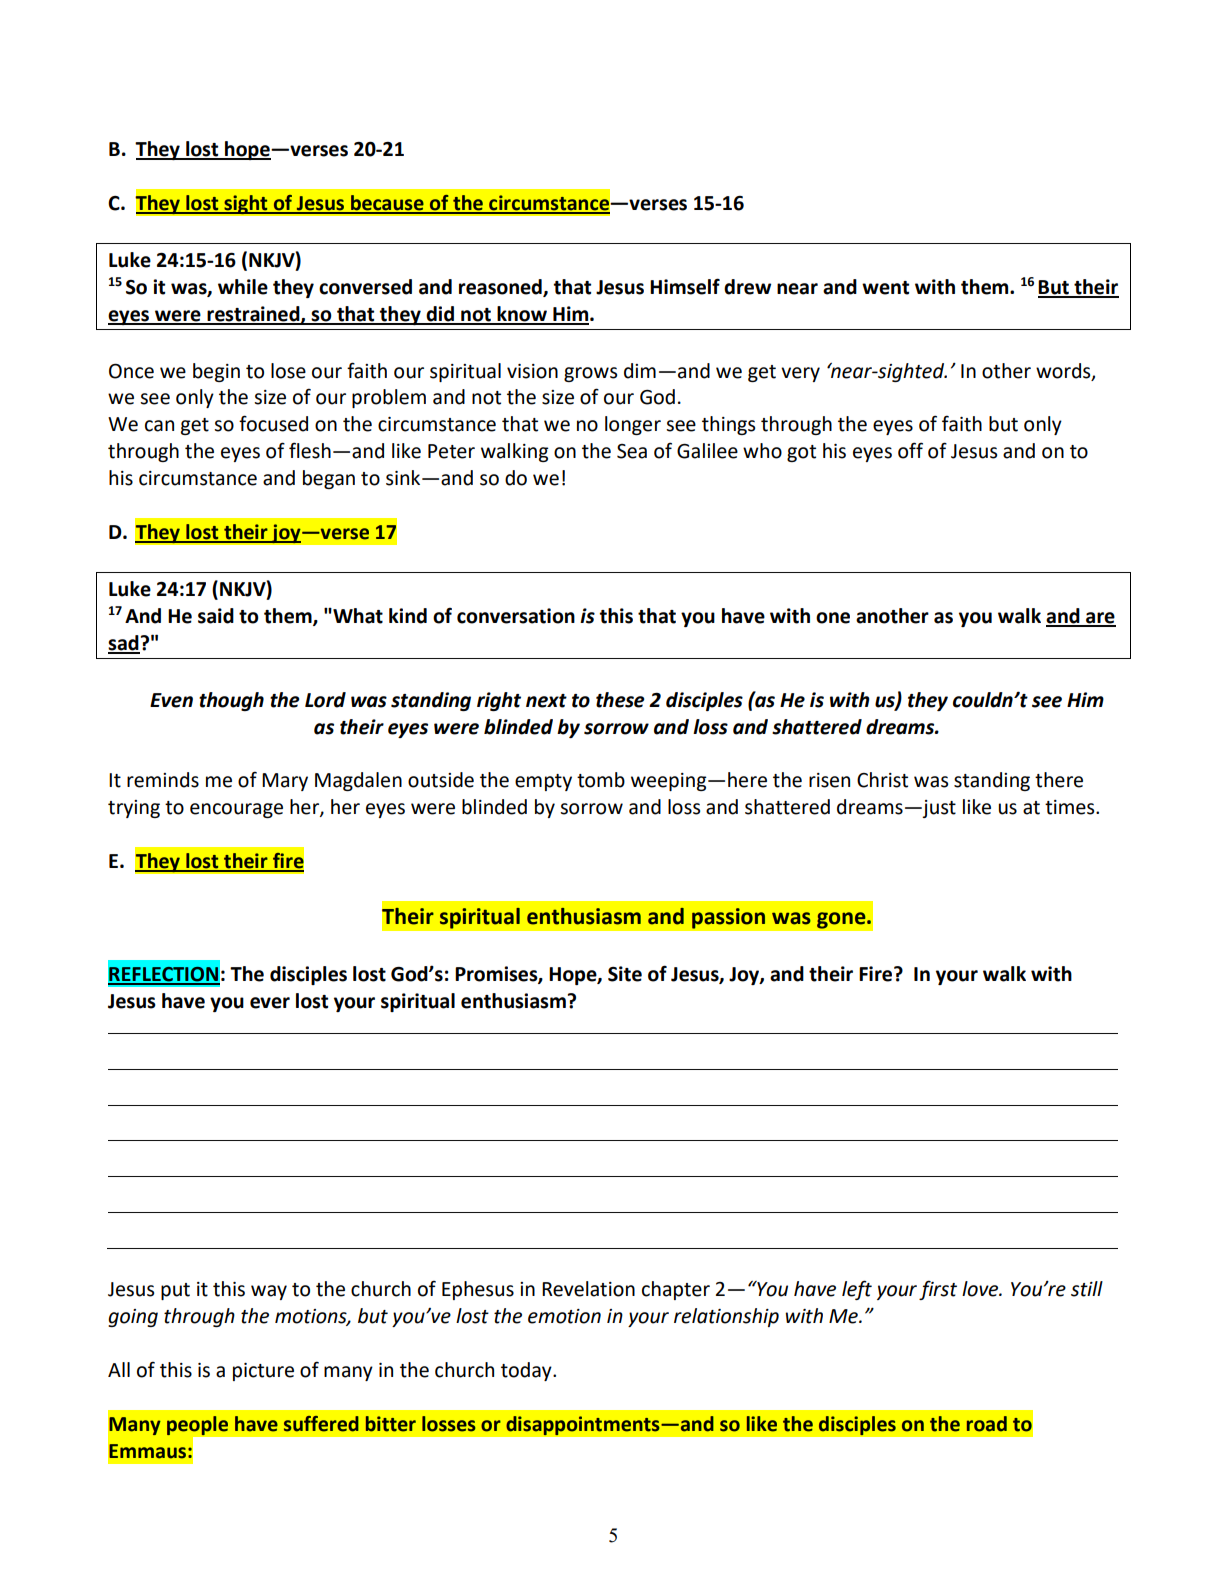 This page has width=1227, height=1588. I want to click on went, so click(885, 288).
